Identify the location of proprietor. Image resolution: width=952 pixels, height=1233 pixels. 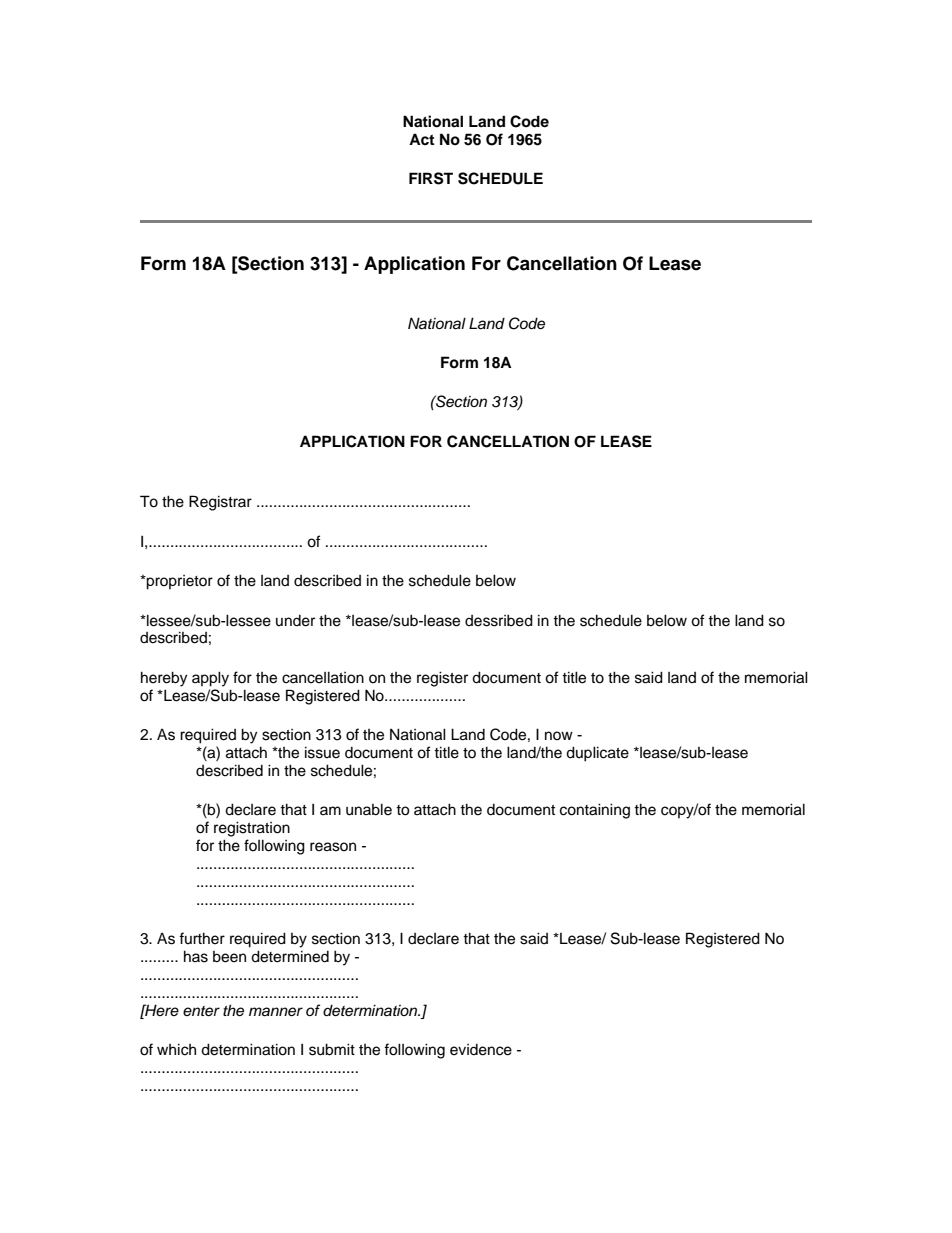
(179, 582).
